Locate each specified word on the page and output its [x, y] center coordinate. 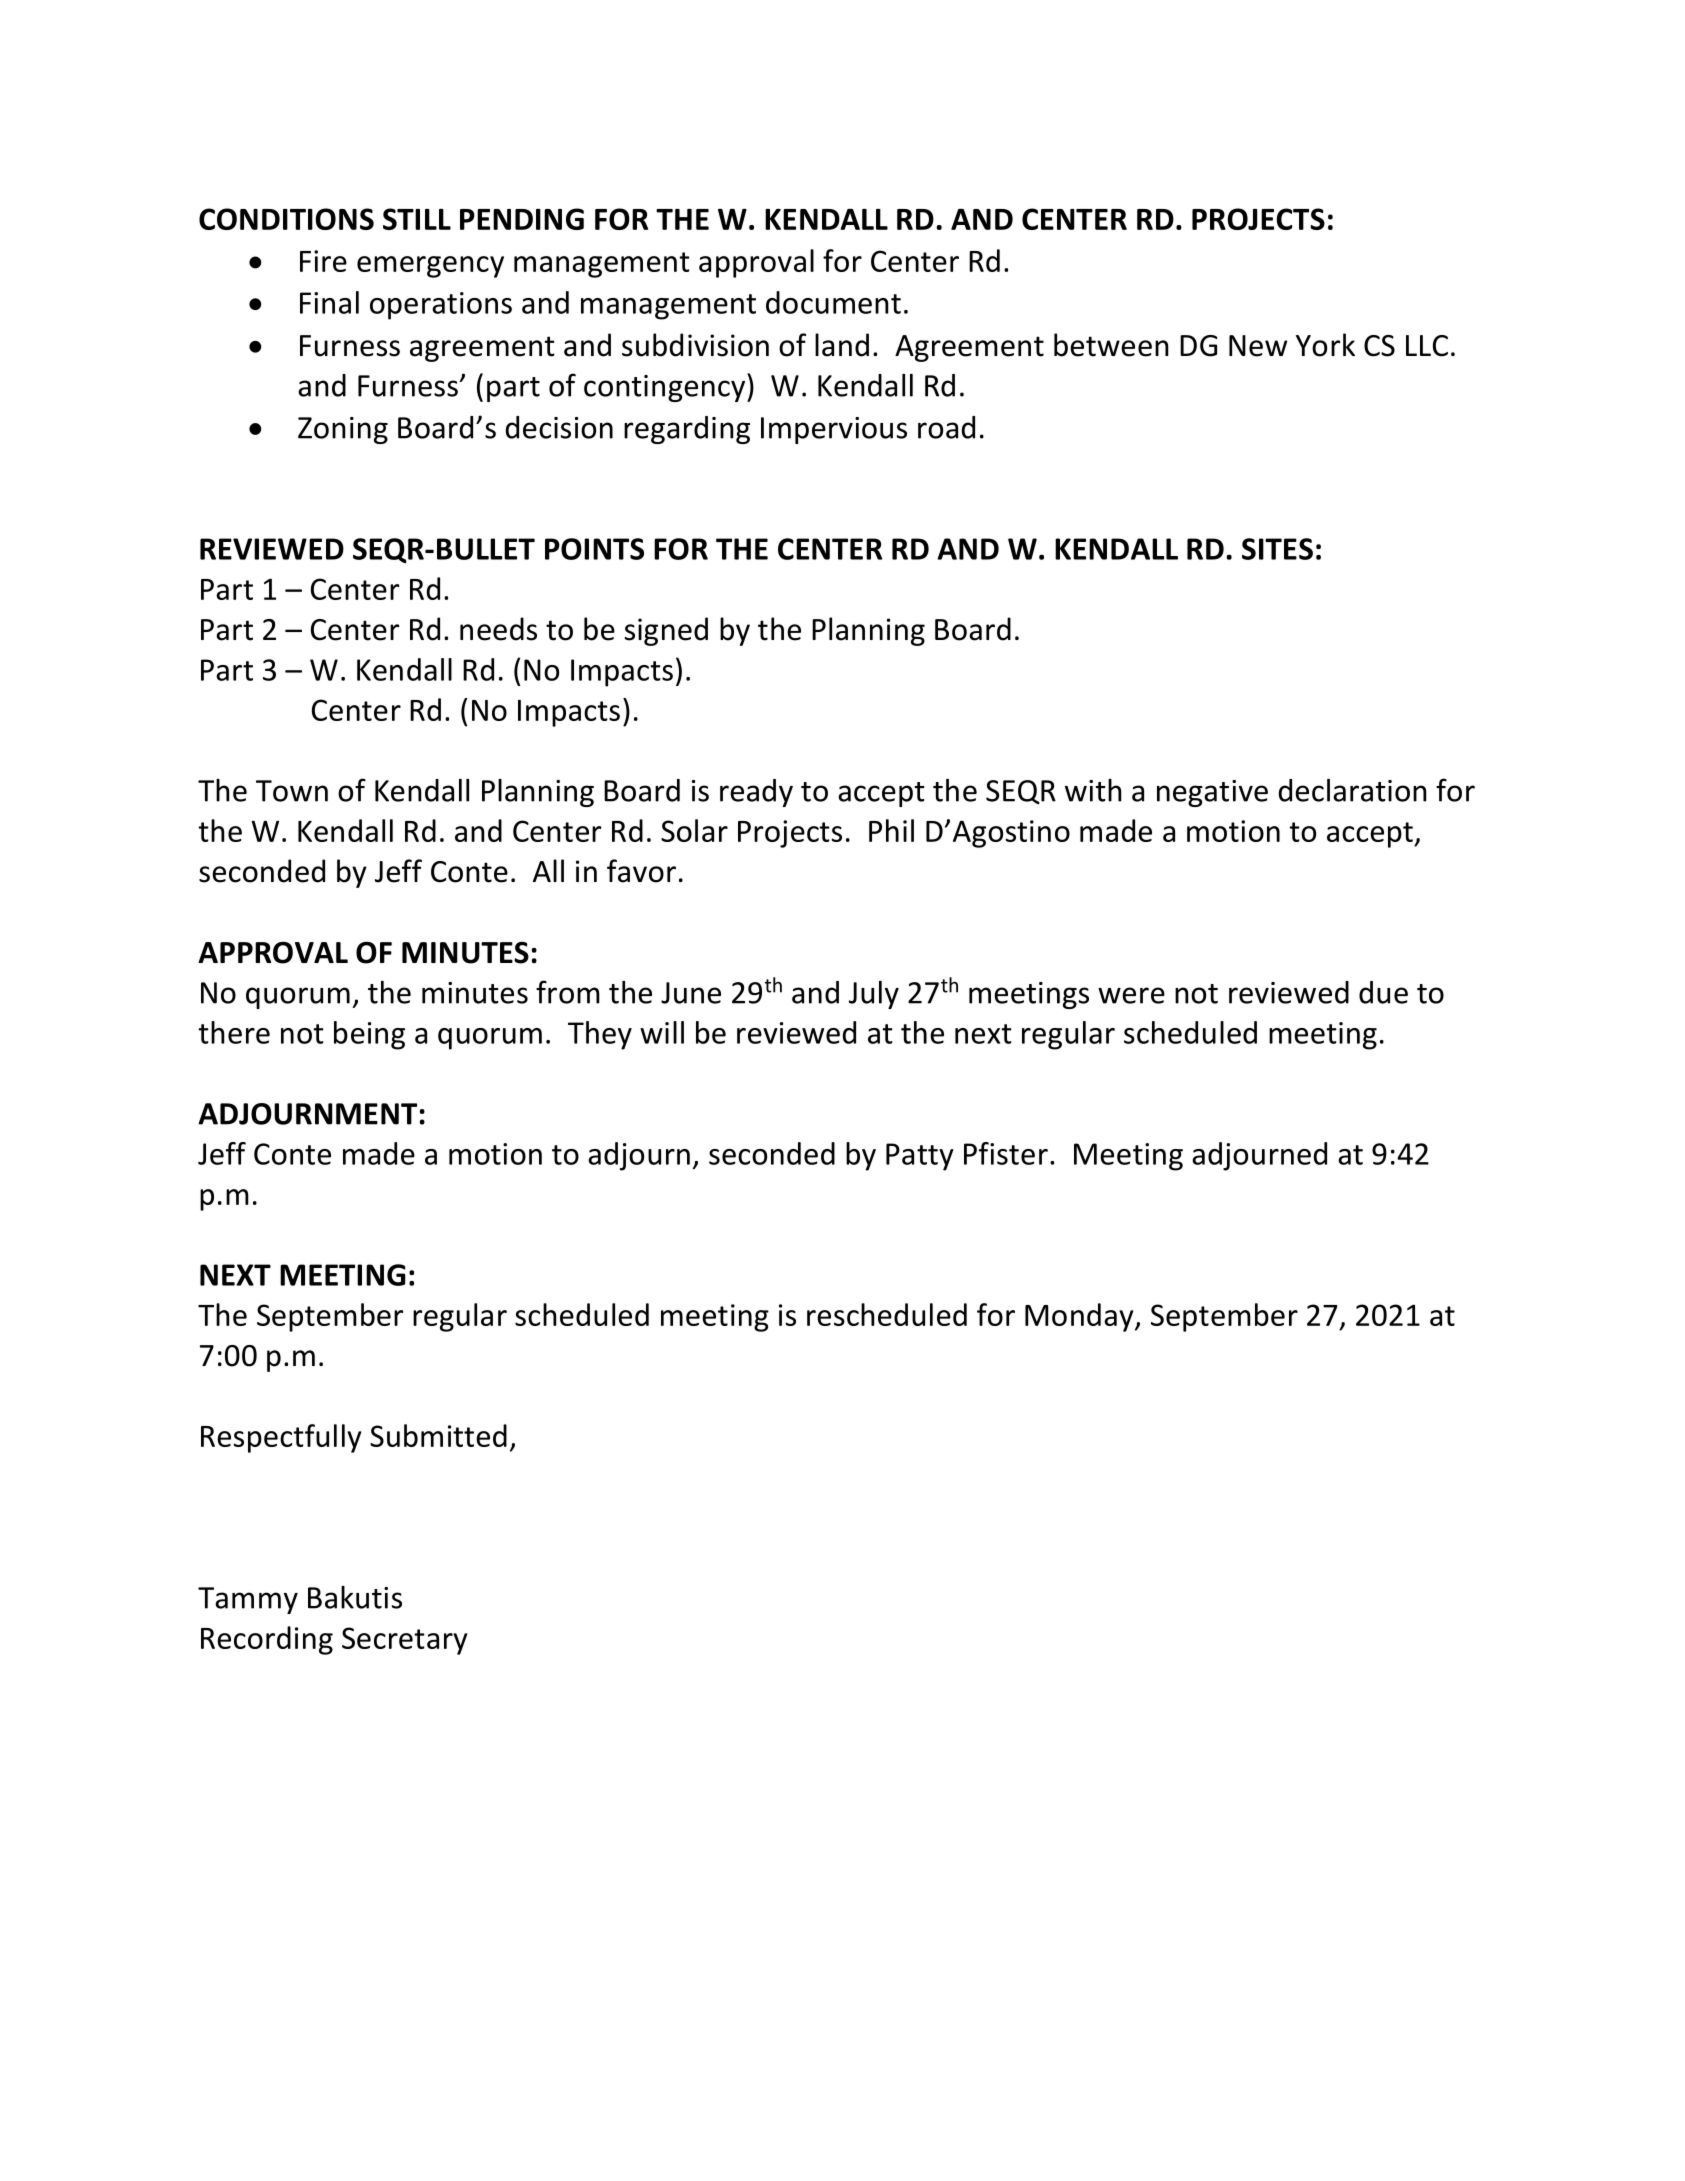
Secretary [405, 1641]
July [874, 995]
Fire [323, 261]
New [1258, 346]
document [833, 302]
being [369, 1035]
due [1383, 992]
